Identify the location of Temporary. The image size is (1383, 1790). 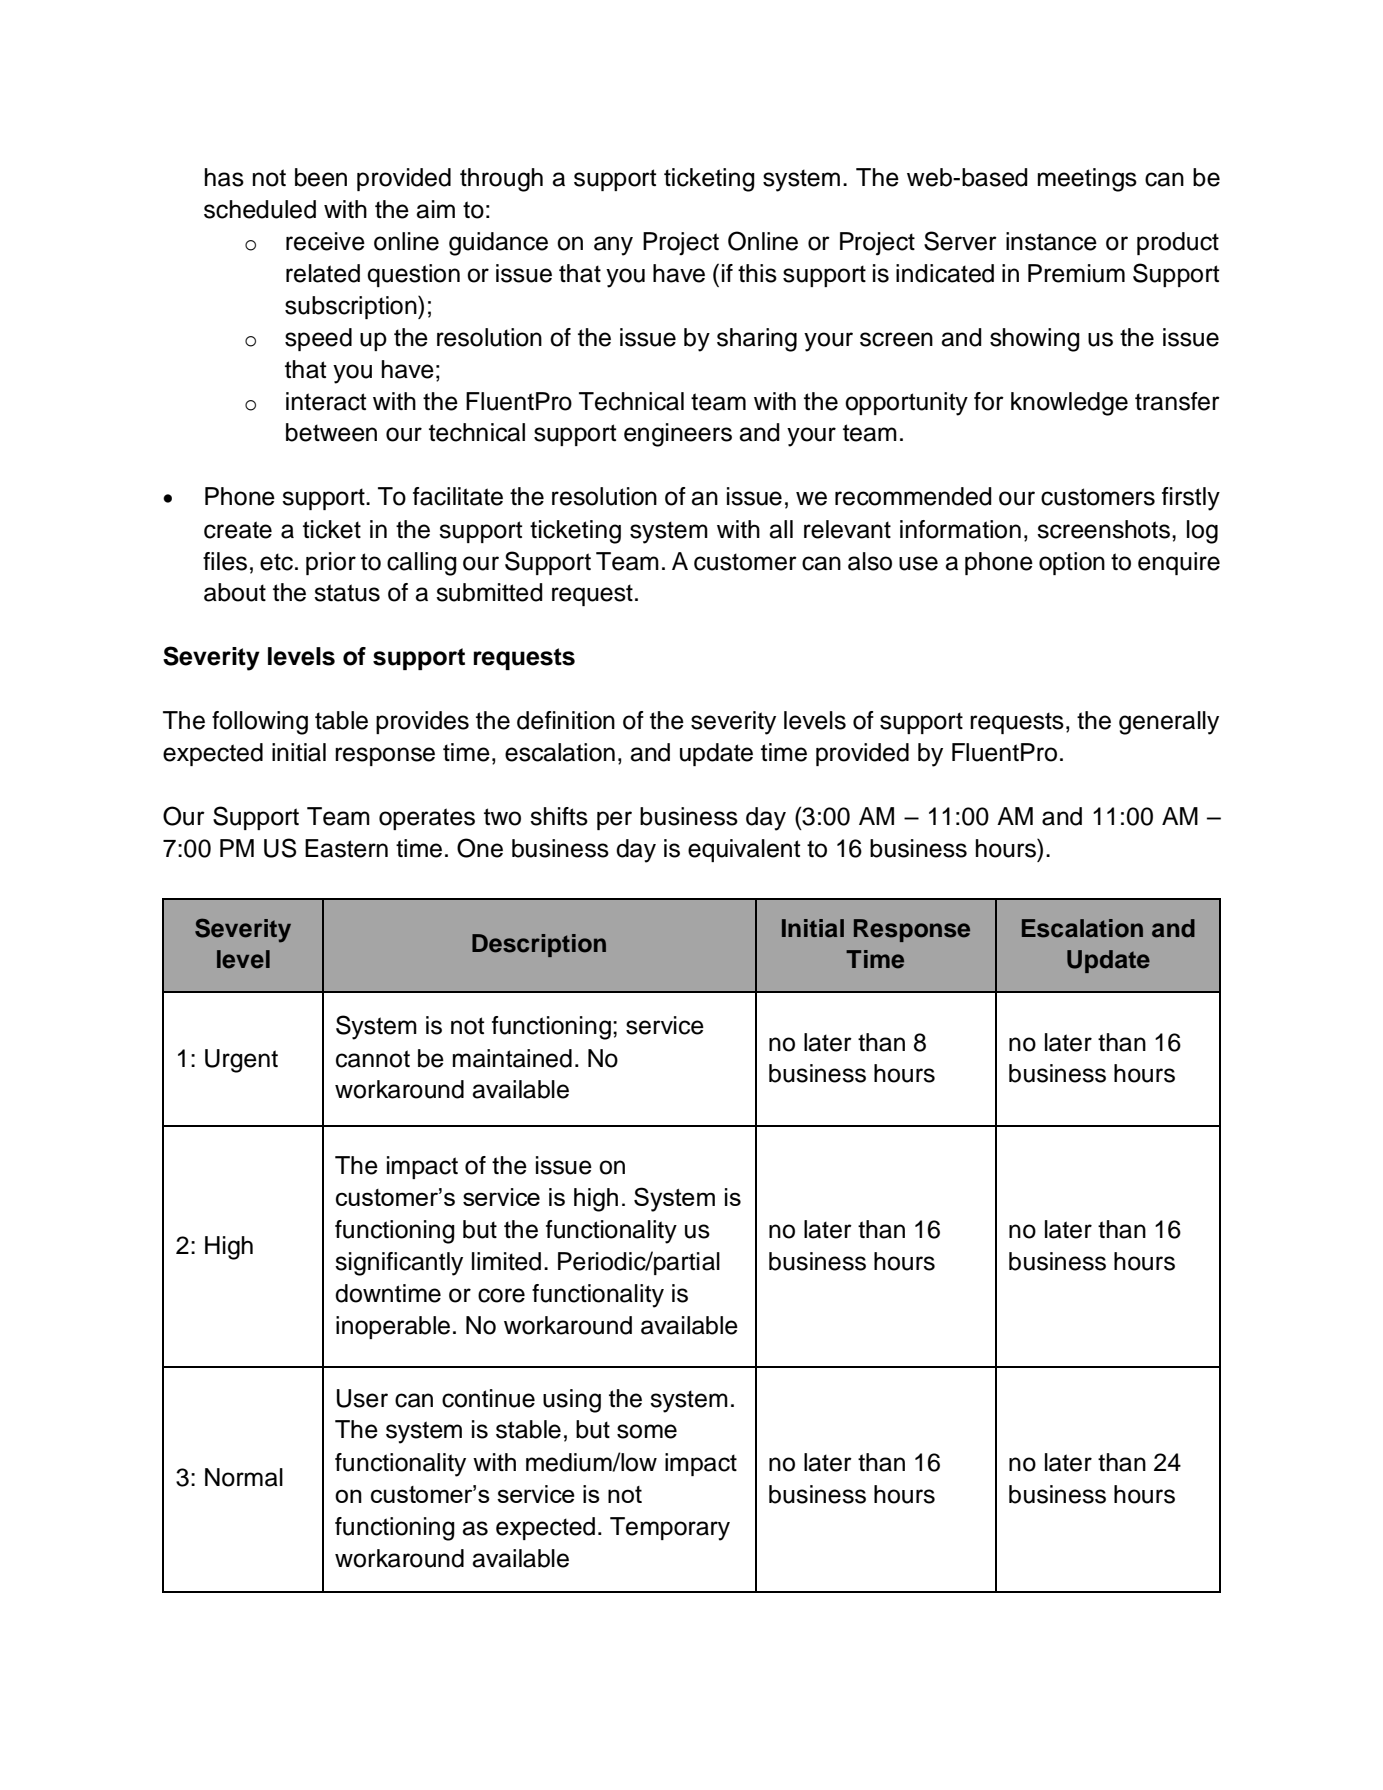
(670, 1529).
